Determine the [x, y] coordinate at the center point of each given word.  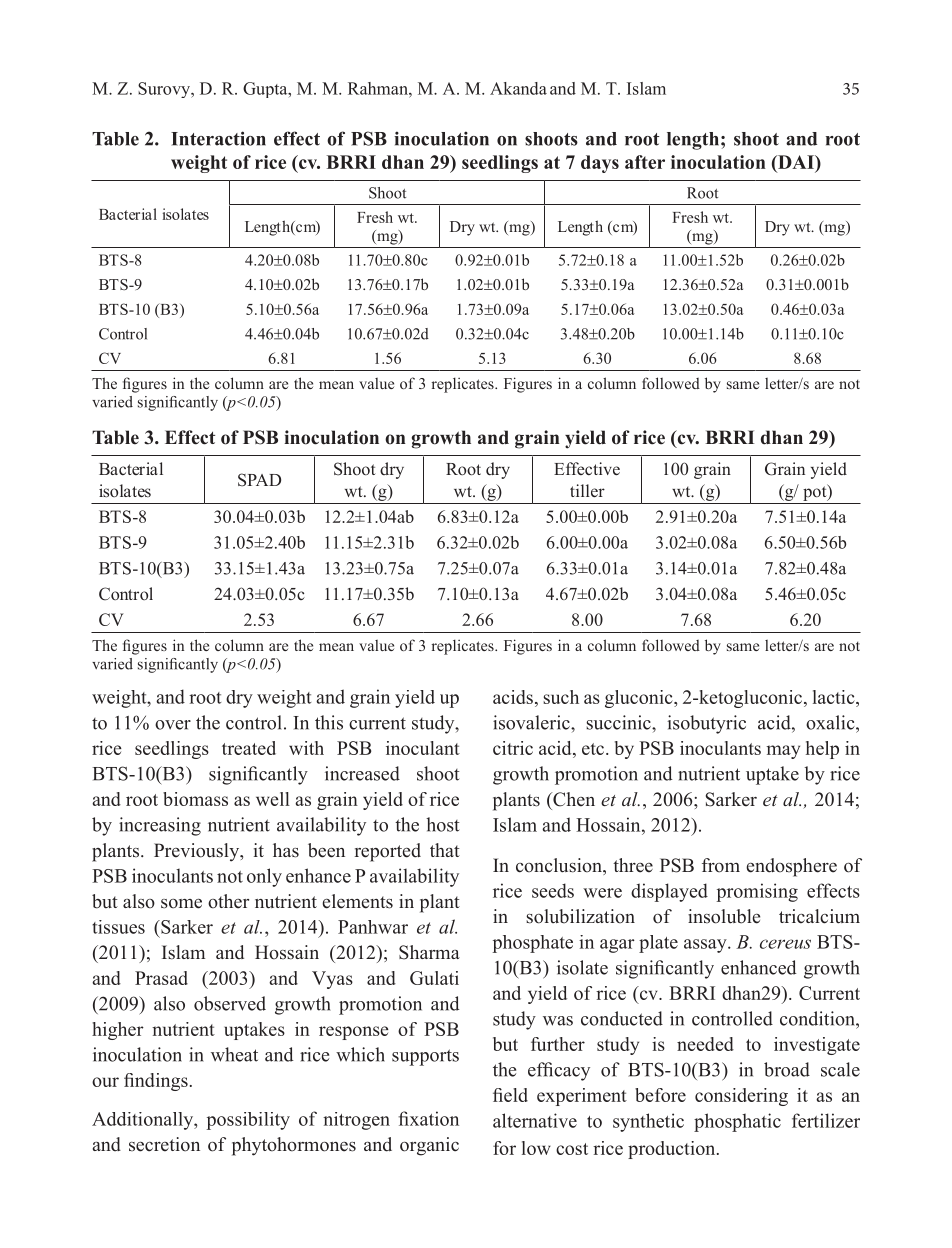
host [443, 824]
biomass [195, 799]
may [783, 752]
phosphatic [737, 1122]
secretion [164, 1144]
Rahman [379, 88]
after [645, 162]
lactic [835, 697]
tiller [587, 490]
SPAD [259, 480]
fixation [428, 1118]
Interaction [218, 138]
